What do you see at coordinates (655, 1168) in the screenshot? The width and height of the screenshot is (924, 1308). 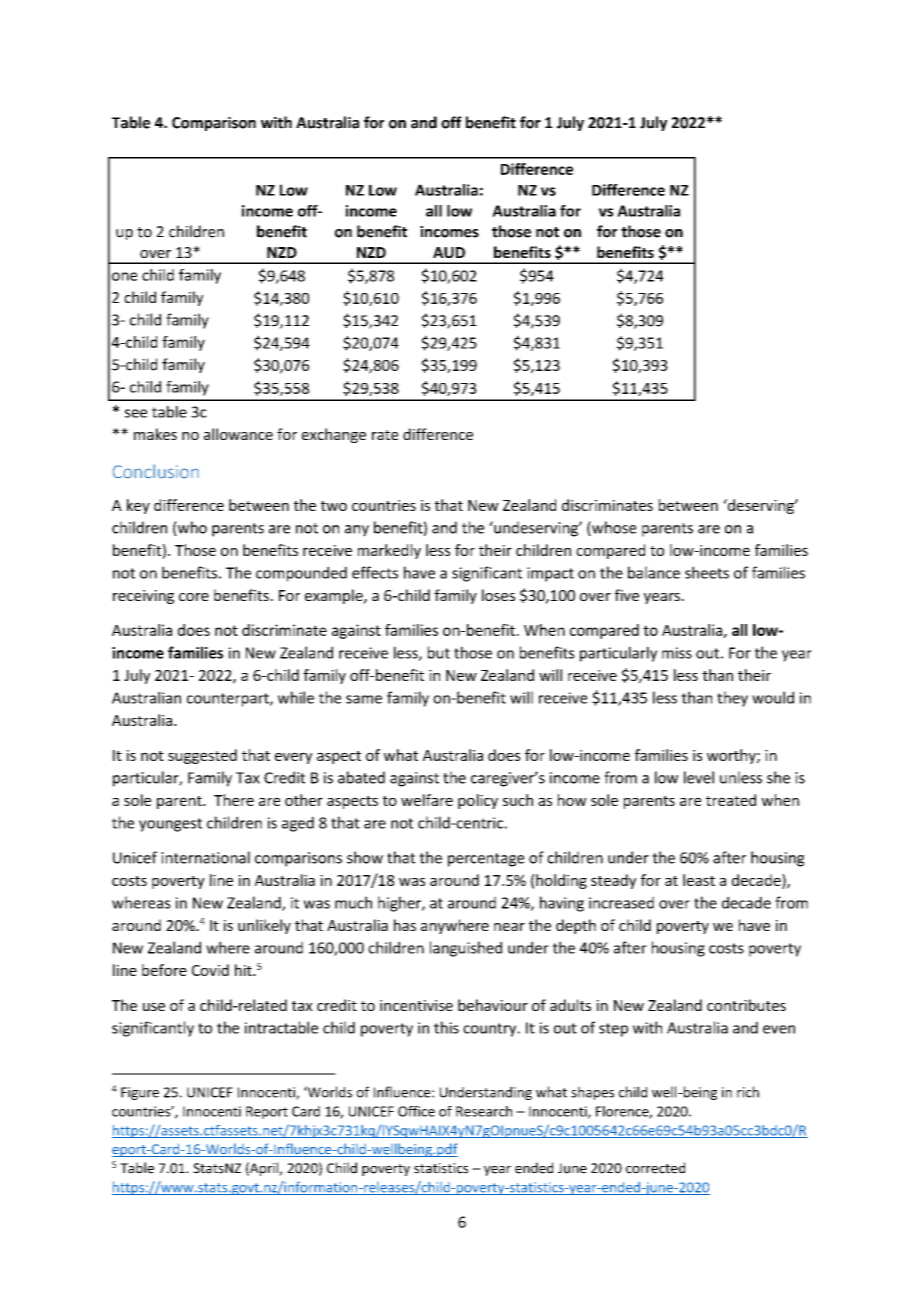 I see `corrected` at bounding box center [655, 1168].
